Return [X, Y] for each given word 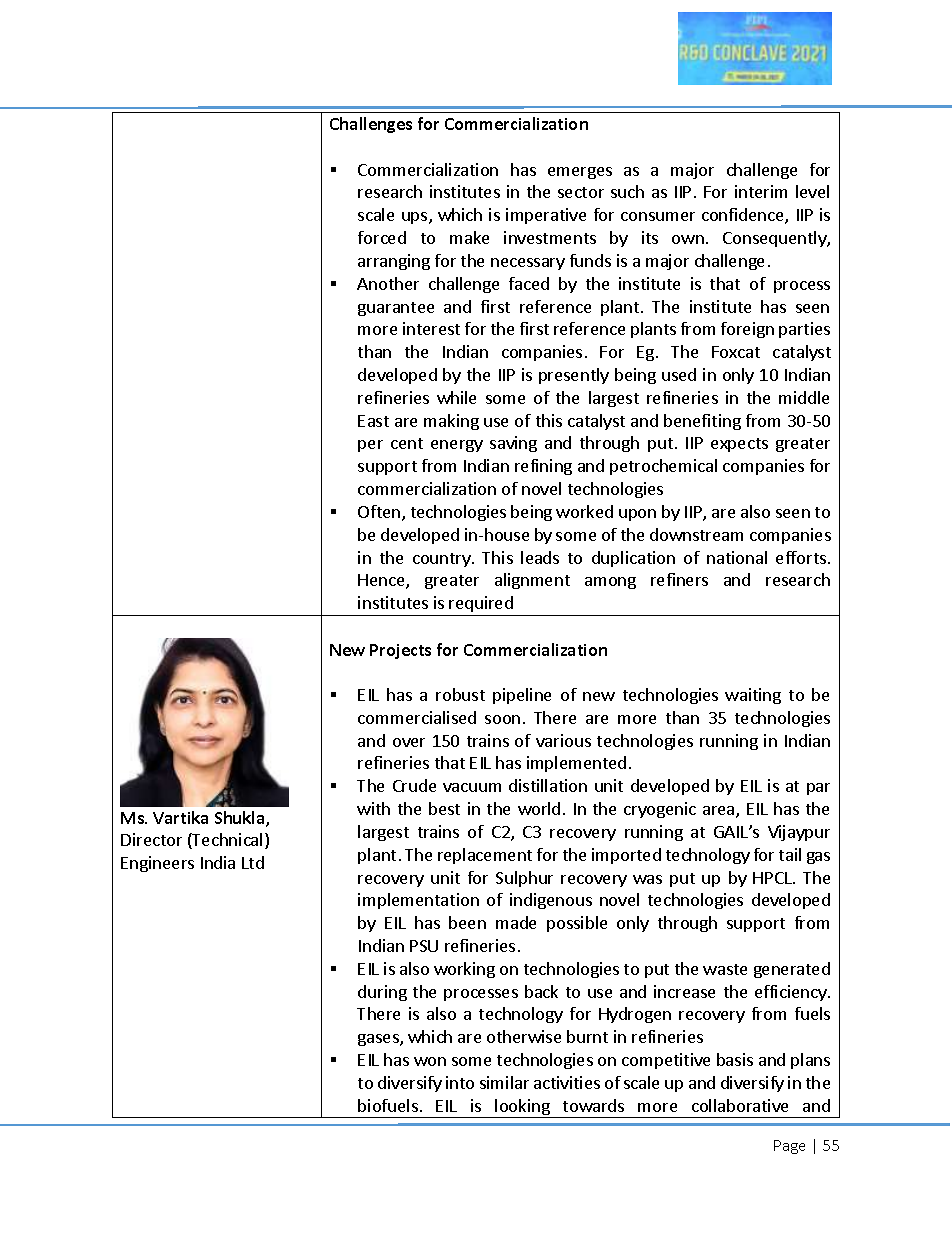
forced [382, 237]
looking [523, 1108]
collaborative [740, 1105]
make [469, 237]
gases [379, 1040]
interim [761, 191]
